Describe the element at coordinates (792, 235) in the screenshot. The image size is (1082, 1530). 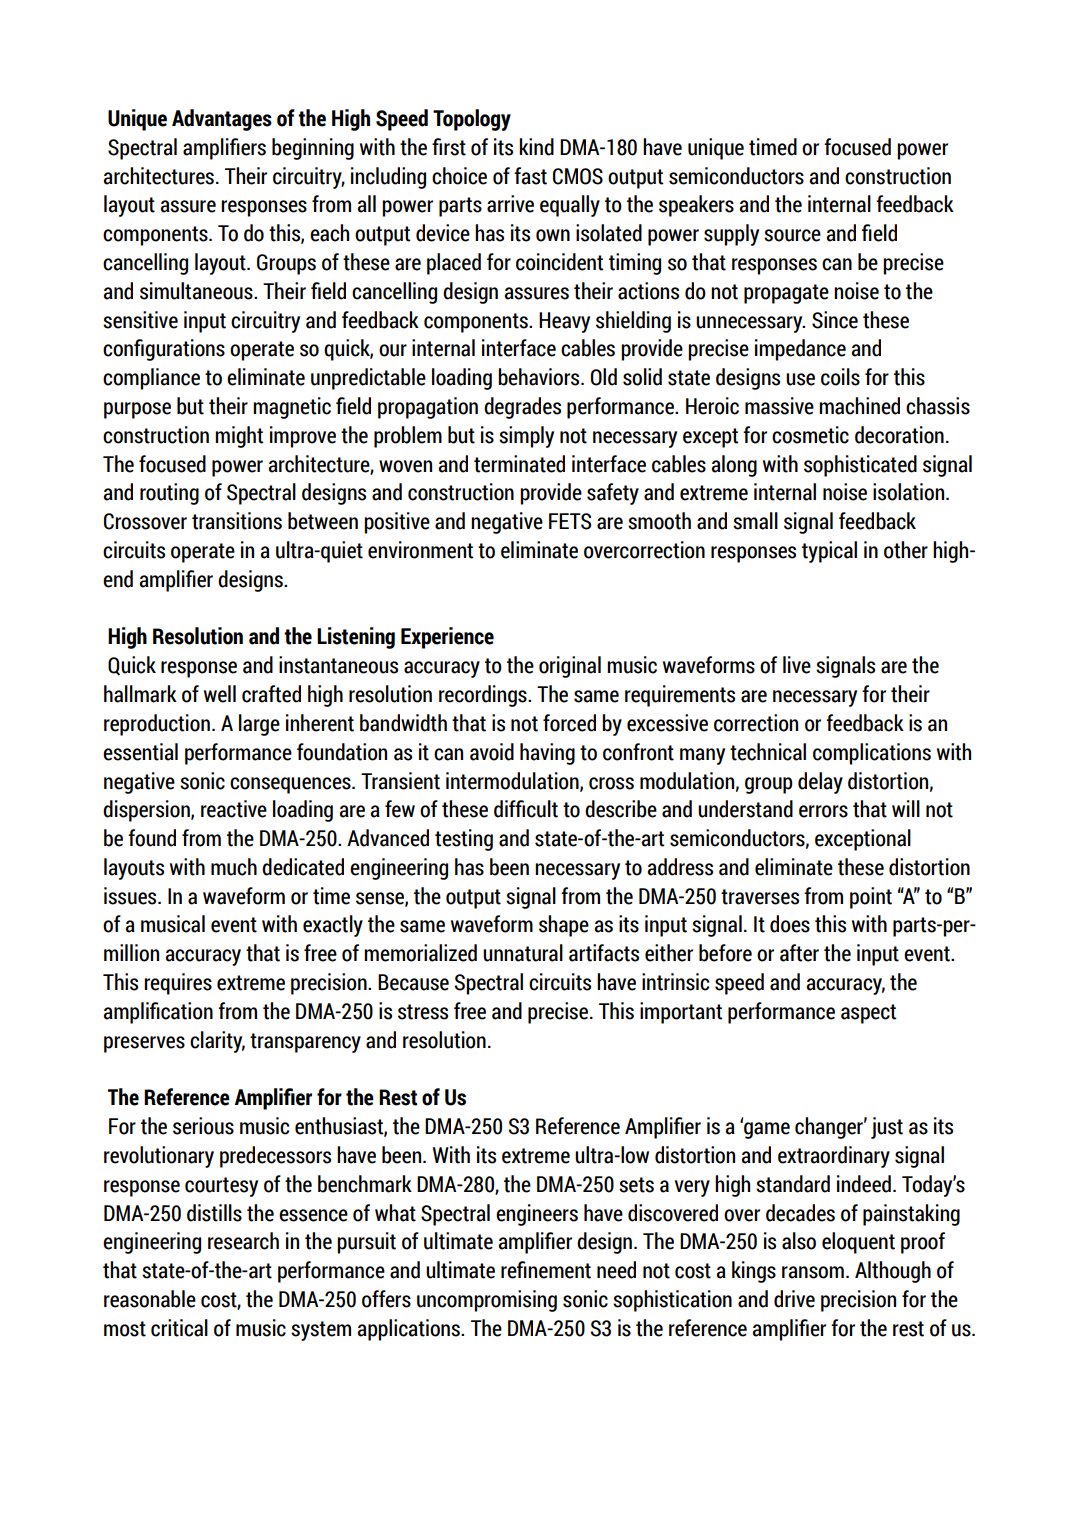
I see `source` at that location.
